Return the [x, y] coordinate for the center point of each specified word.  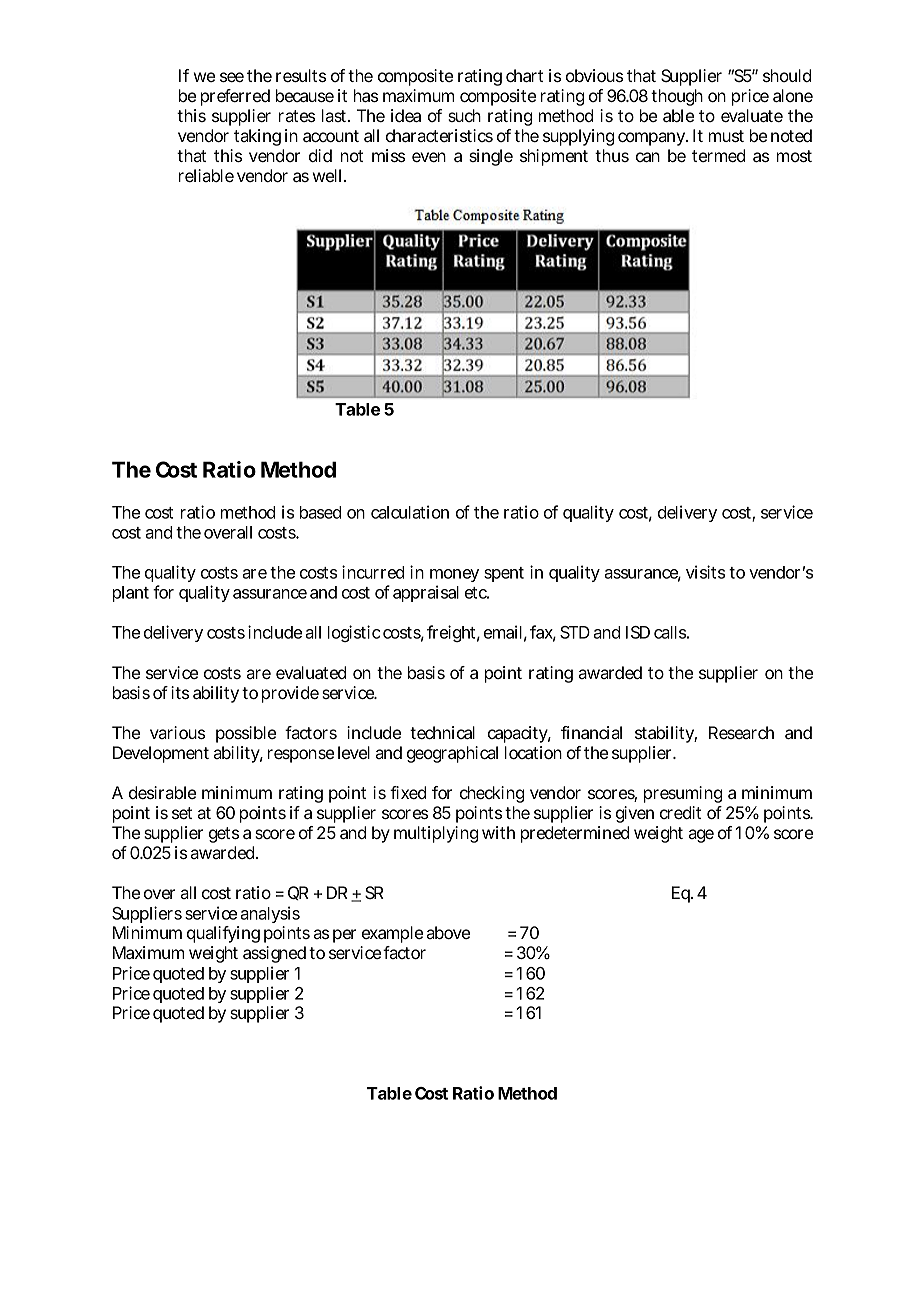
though [677, 97]
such [464, 115]
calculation [410, 512]
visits [705, 572]
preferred [235, 97]
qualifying [223, 934]
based [320, 512]
